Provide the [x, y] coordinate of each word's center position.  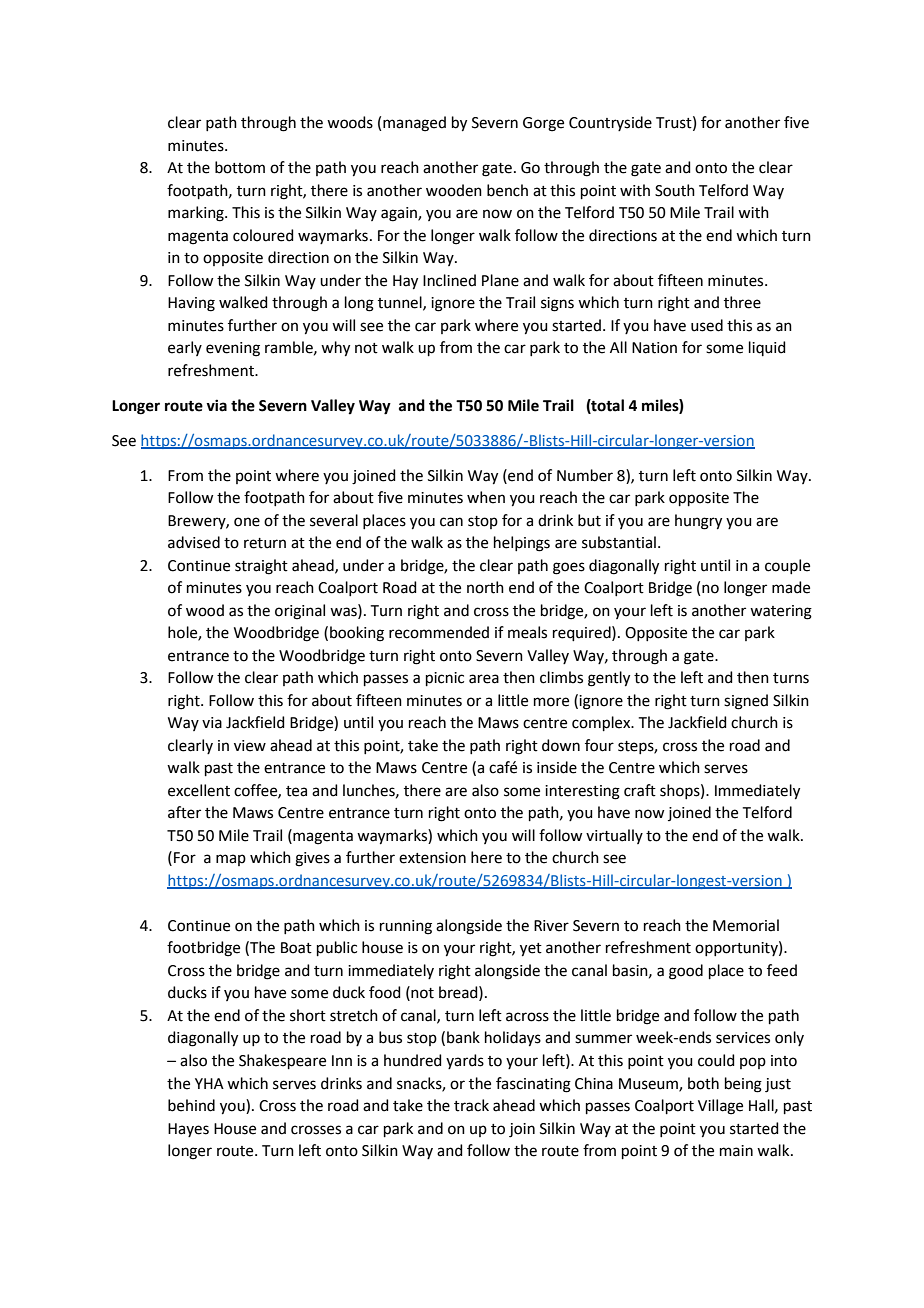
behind [191, 1105]
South [675, 190]
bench [507, 190]
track [471, 1105]
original [300, 612]
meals [527, 632]
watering [781, 612]
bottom [240, 167]
